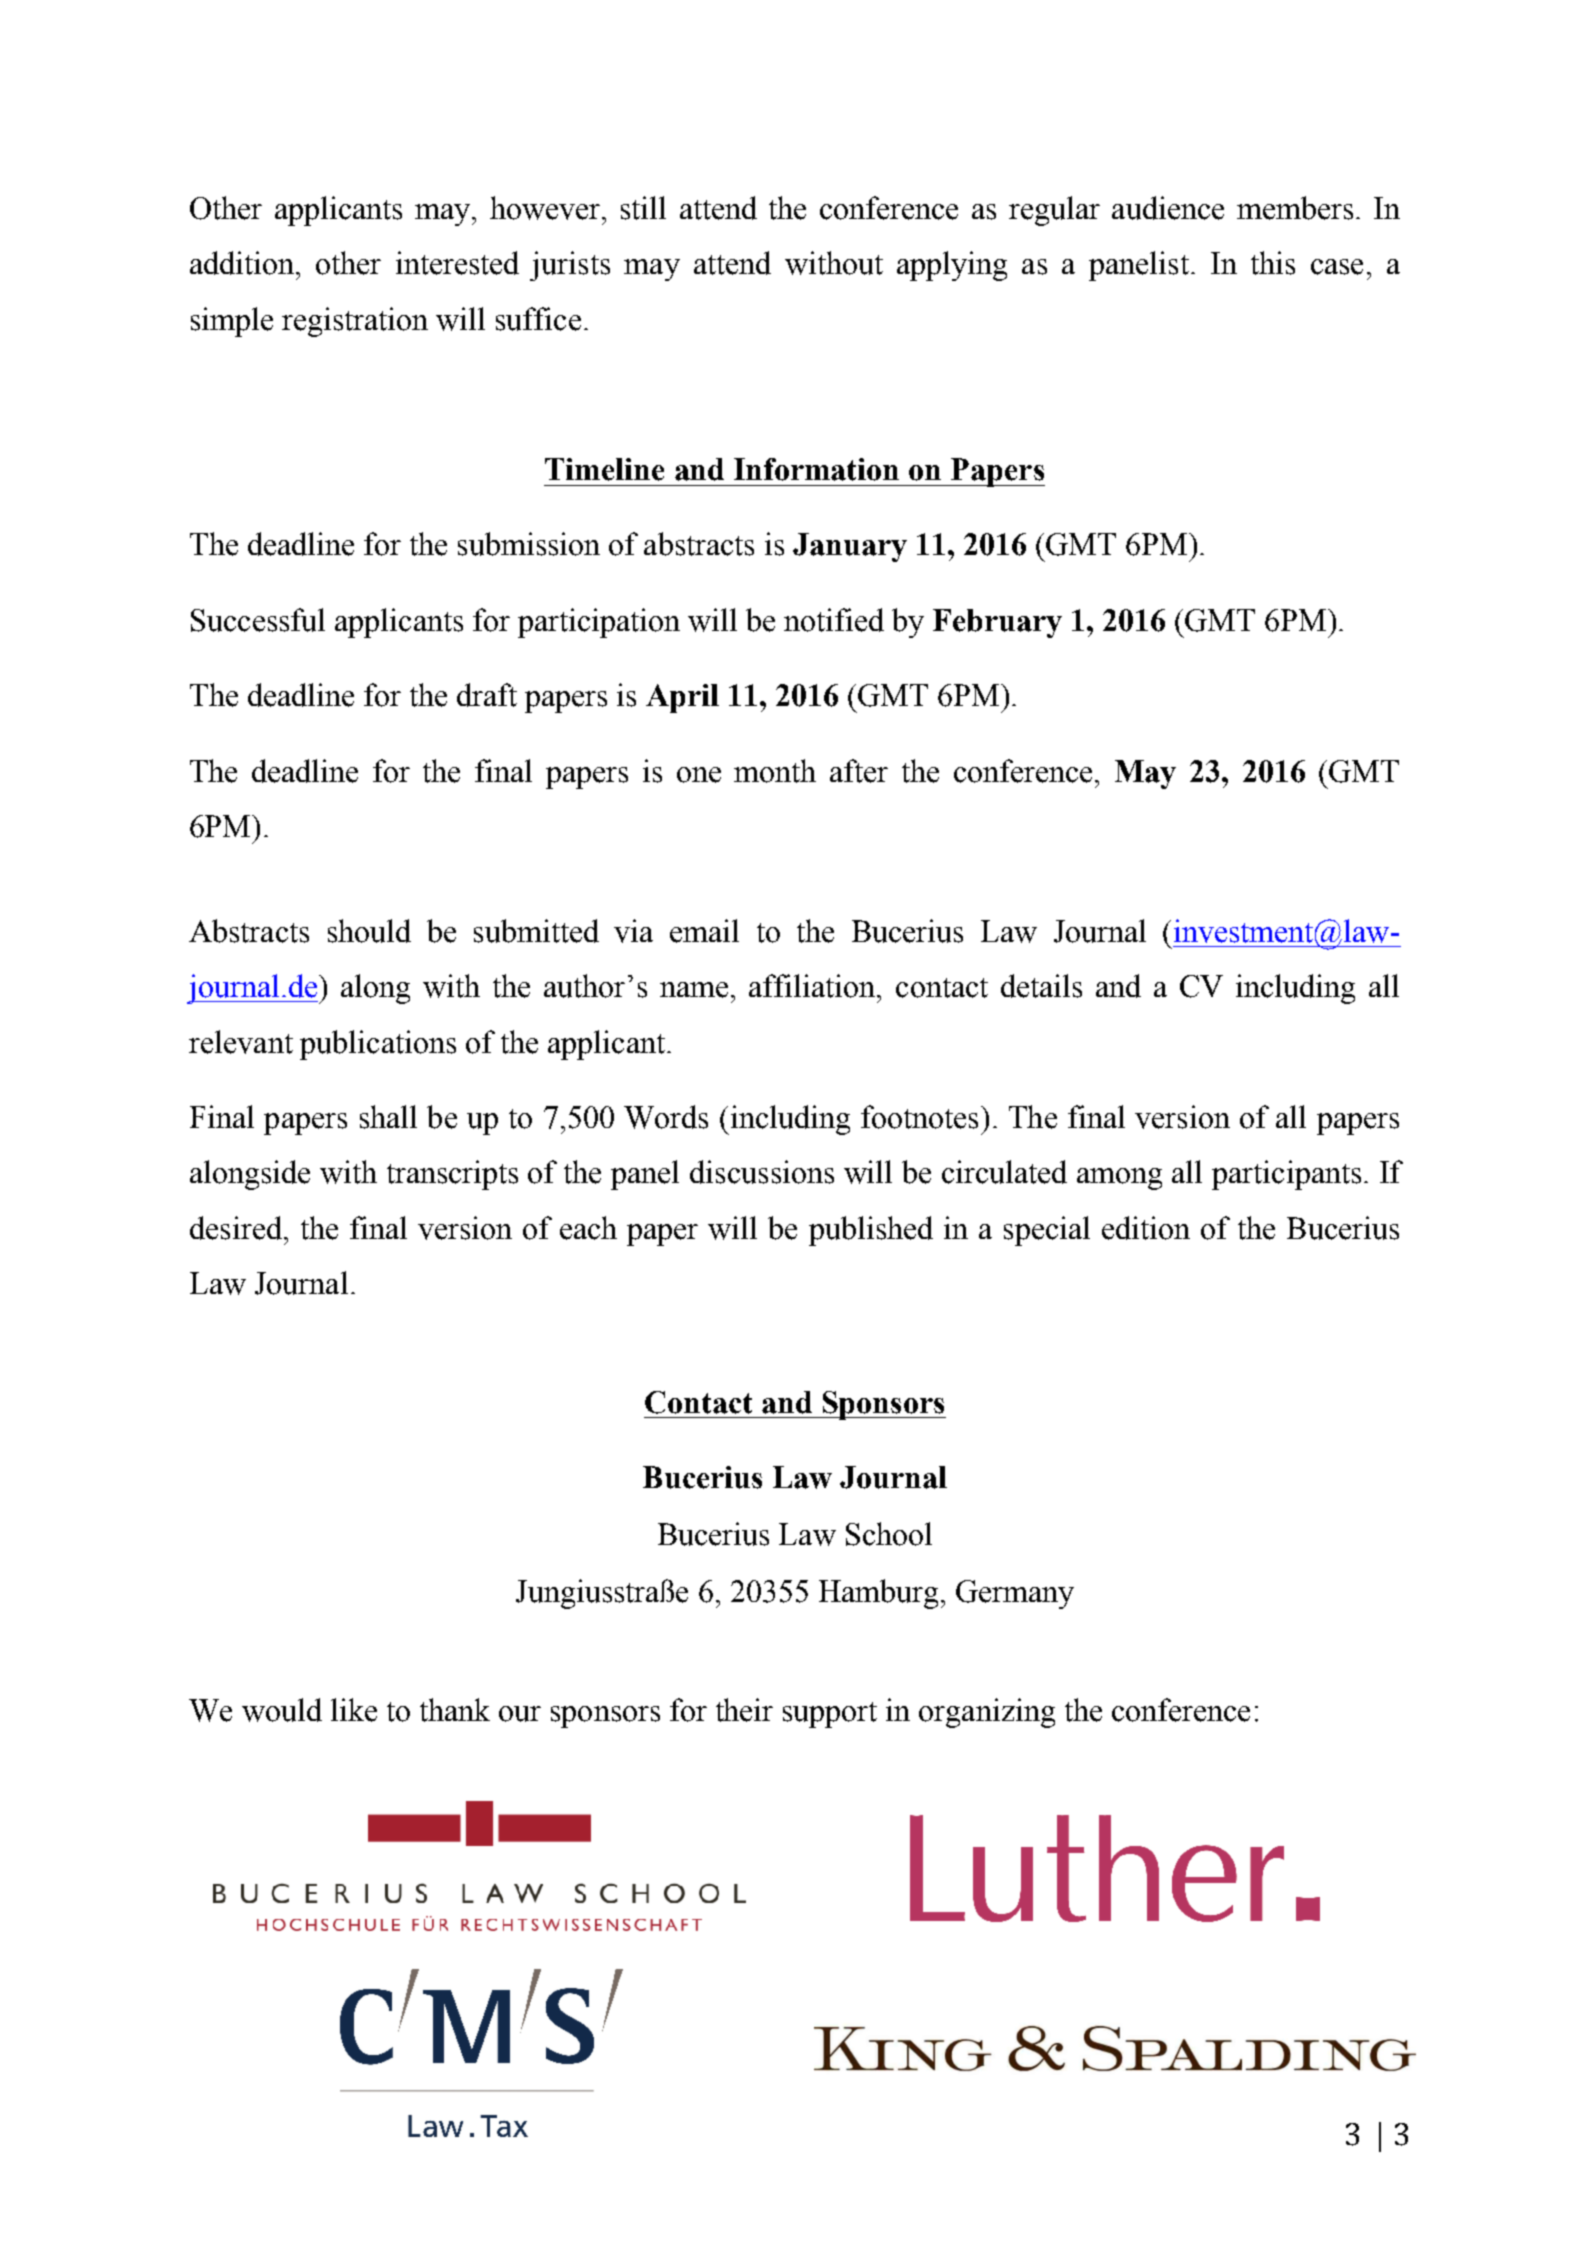  Describe the element at coordinates (457, 263) in the screenshot. I see `interested` at that location.
